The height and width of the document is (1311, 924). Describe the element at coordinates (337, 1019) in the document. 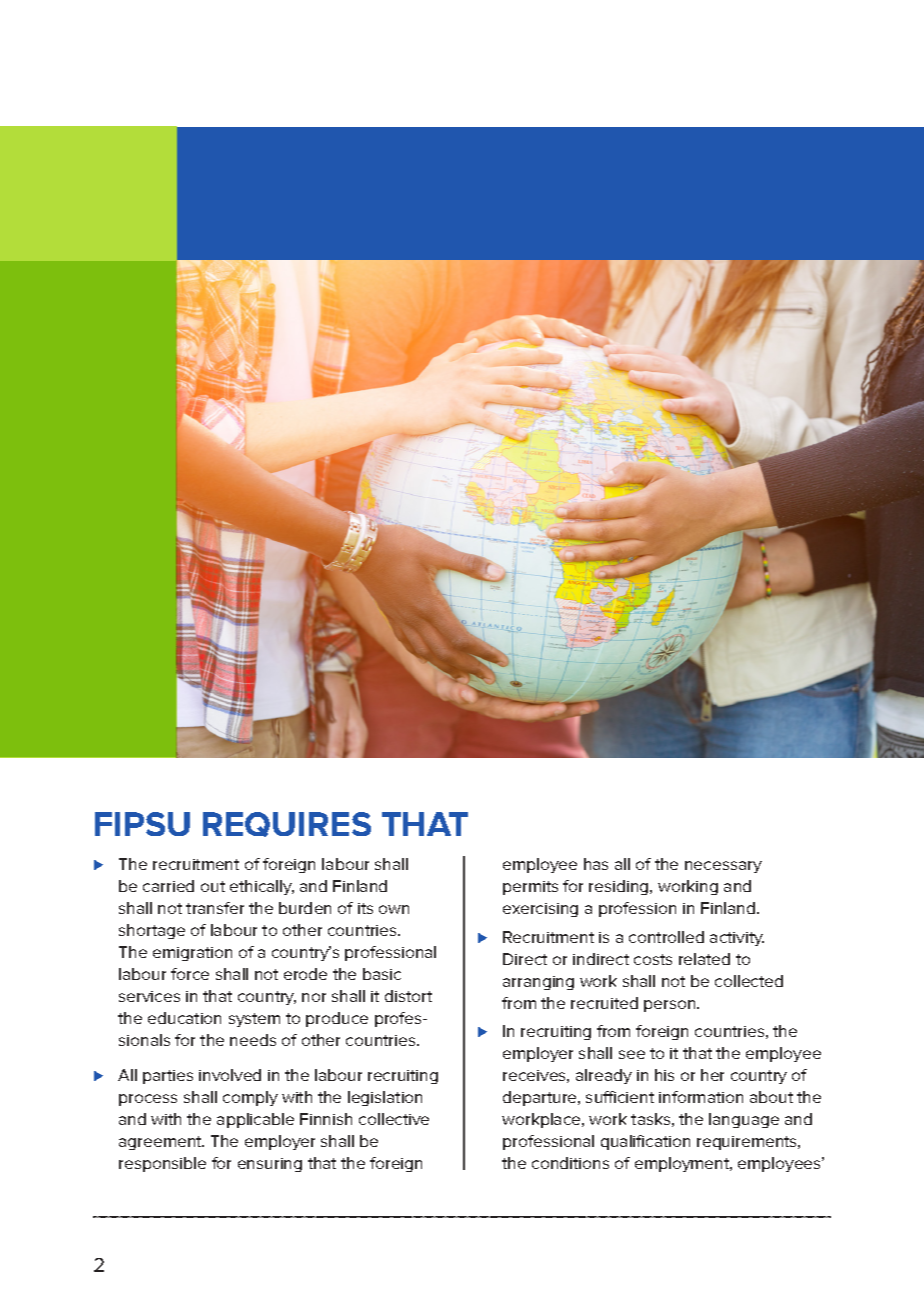

I see `produce` at that location.
